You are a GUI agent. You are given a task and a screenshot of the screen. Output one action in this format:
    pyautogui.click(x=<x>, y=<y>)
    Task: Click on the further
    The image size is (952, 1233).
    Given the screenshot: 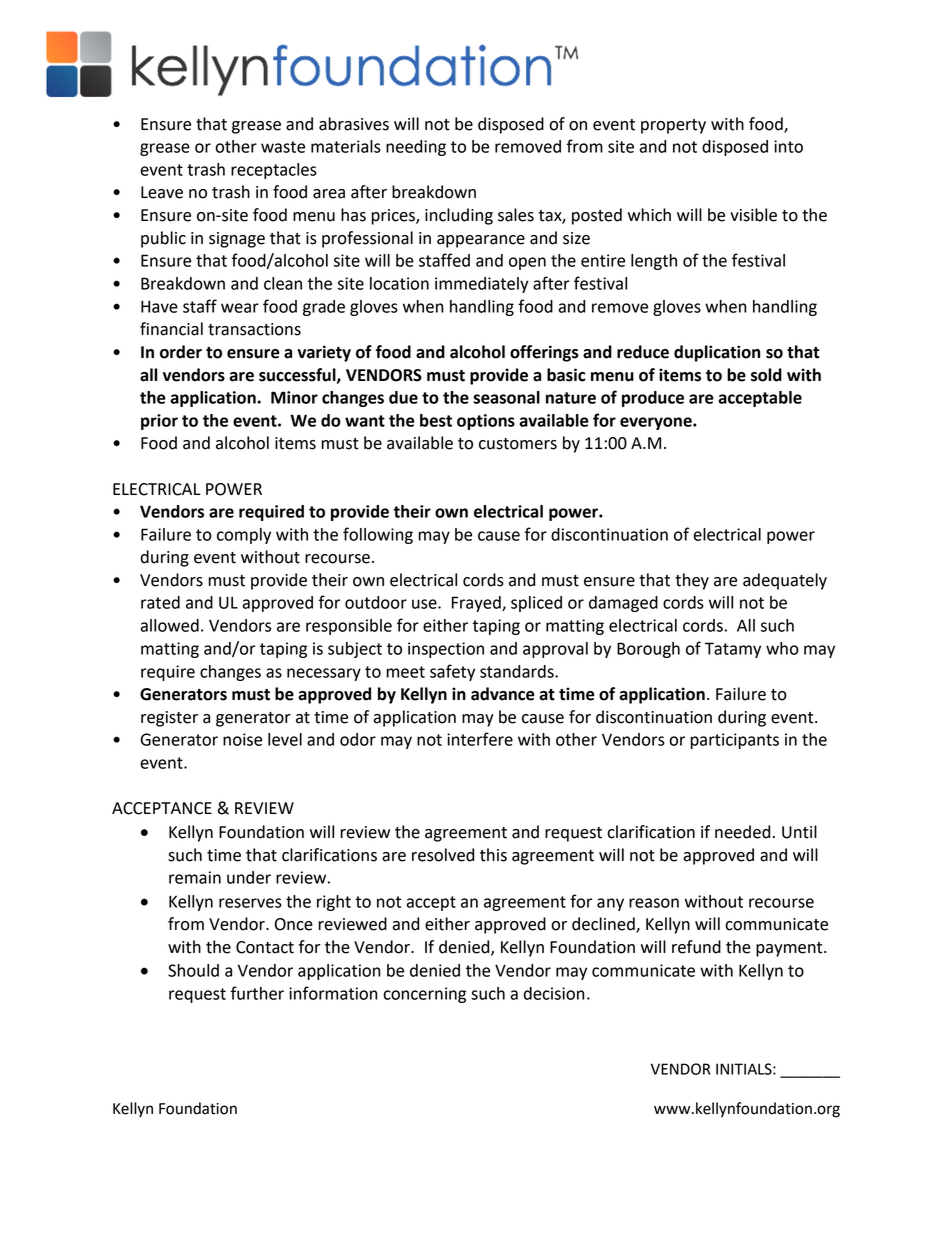 What is the action you would take?
    pyautogui.click(x=257, y=993)
